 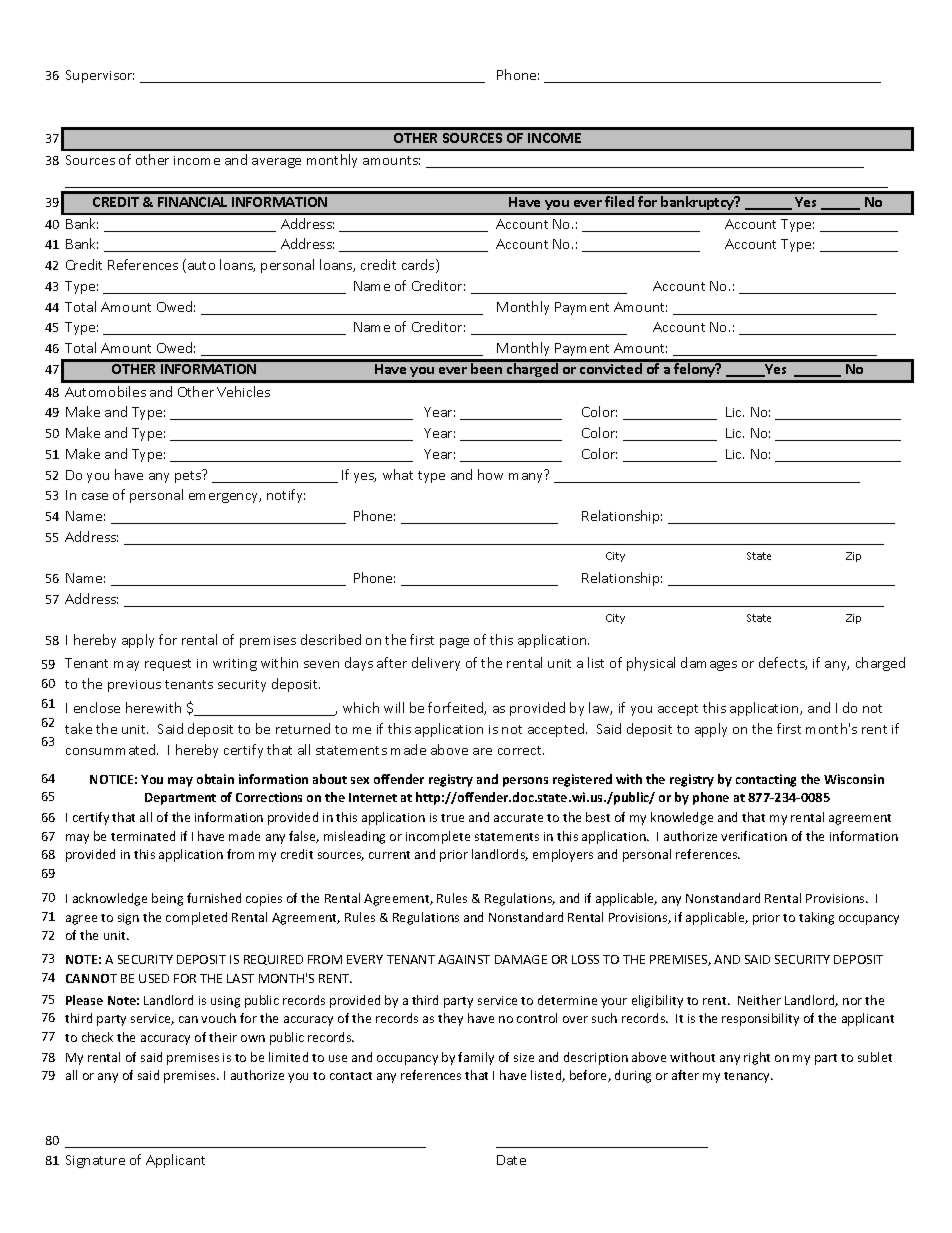 What do you see at coordinates (754, 836) in the screenshot?
I see `verification` at bounding box center [754, 836].
